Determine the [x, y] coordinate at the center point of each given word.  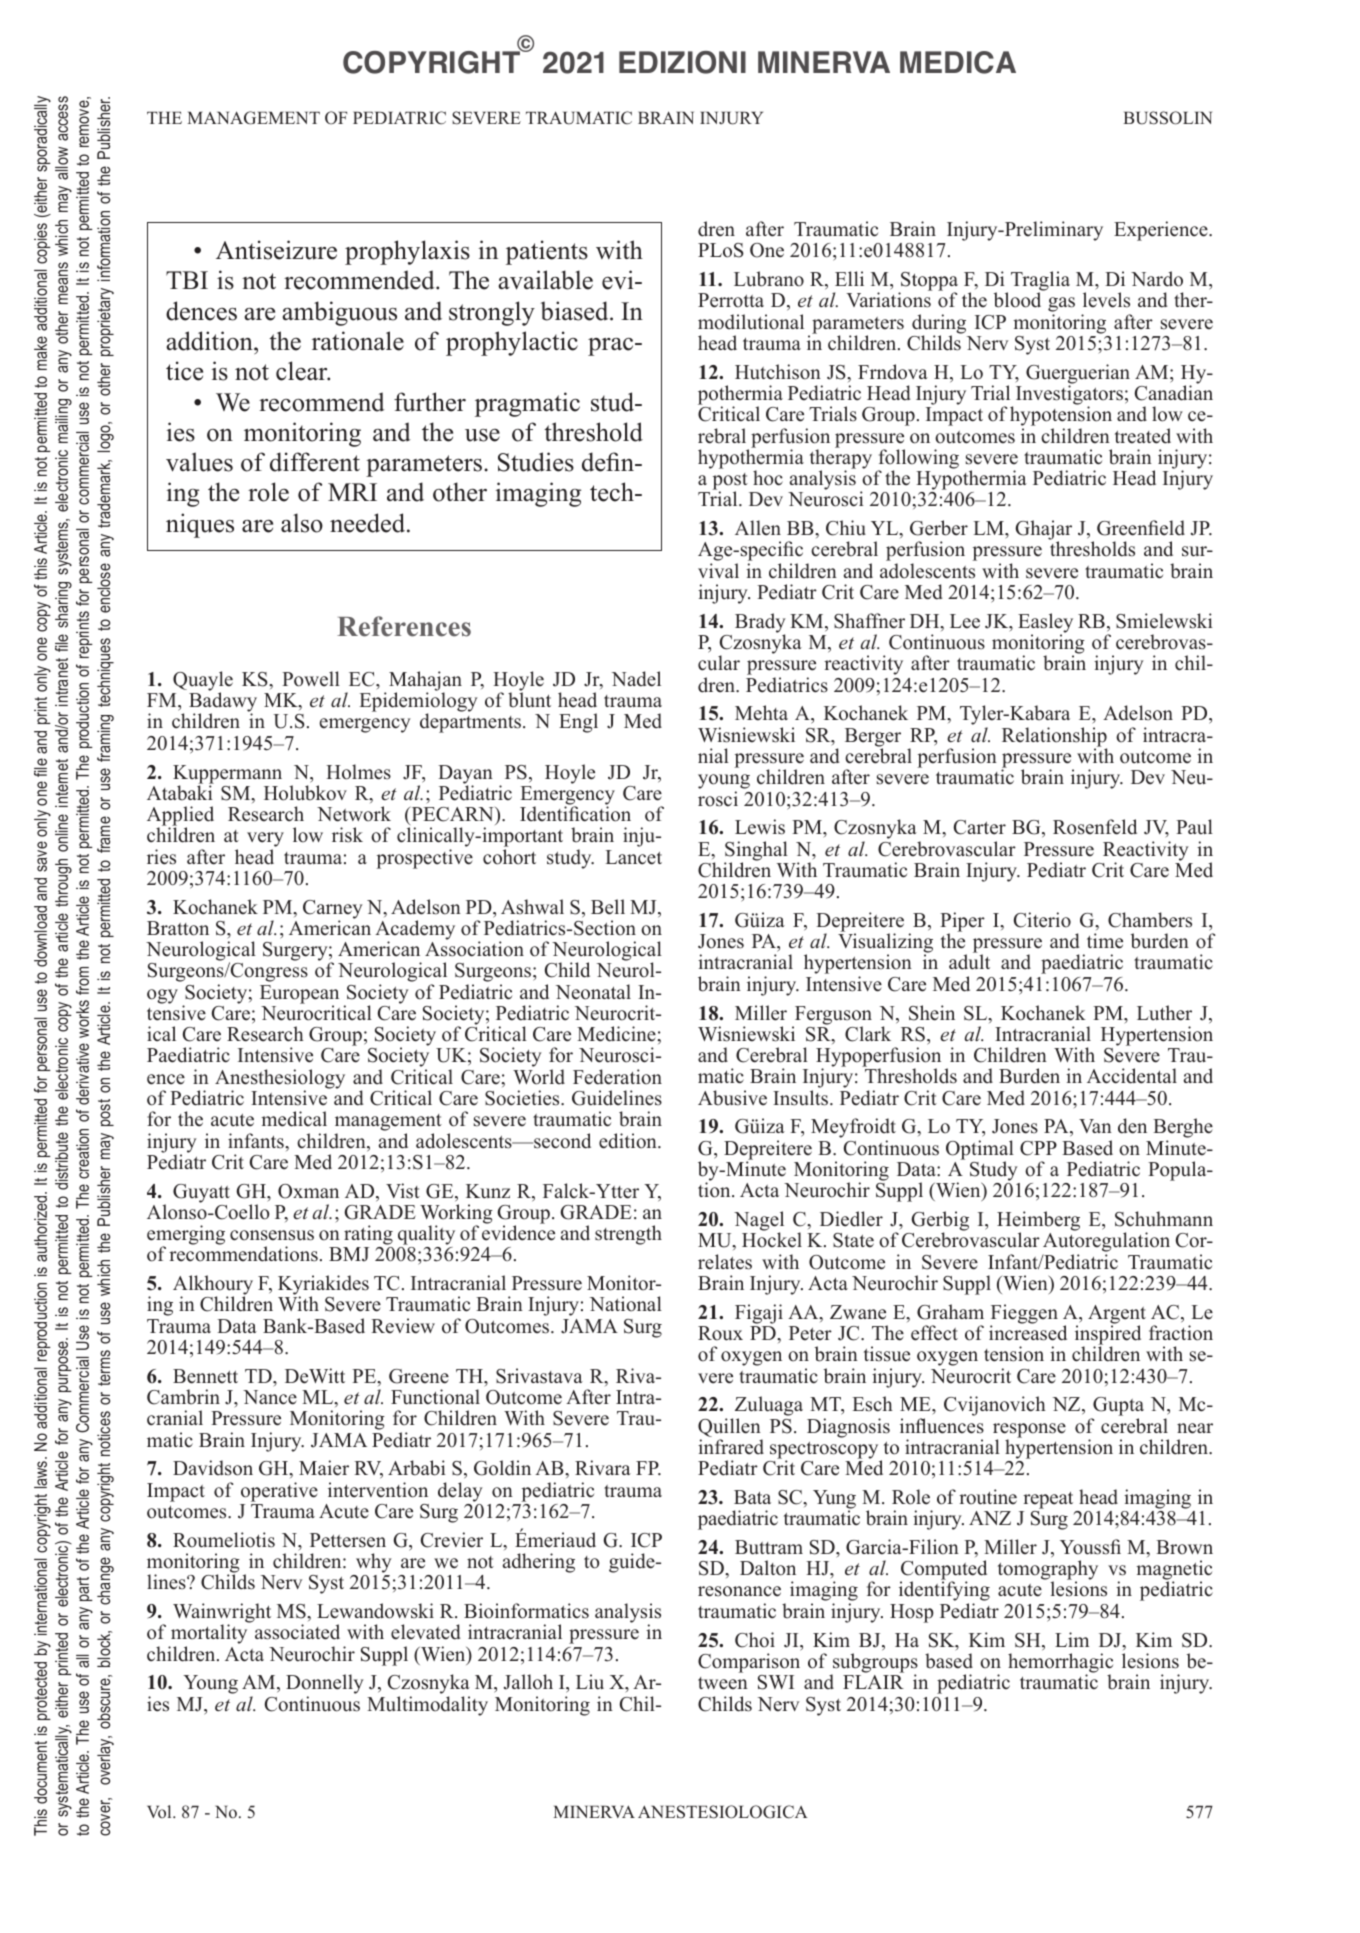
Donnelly [325, 1685]
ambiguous [339, 313]
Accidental [1132, 1076]
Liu [590, 1682]
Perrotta [731, 300]
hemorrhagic [1060, 1664]
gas [1061, 306]
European [299, 995]
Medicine [616, 1034]
